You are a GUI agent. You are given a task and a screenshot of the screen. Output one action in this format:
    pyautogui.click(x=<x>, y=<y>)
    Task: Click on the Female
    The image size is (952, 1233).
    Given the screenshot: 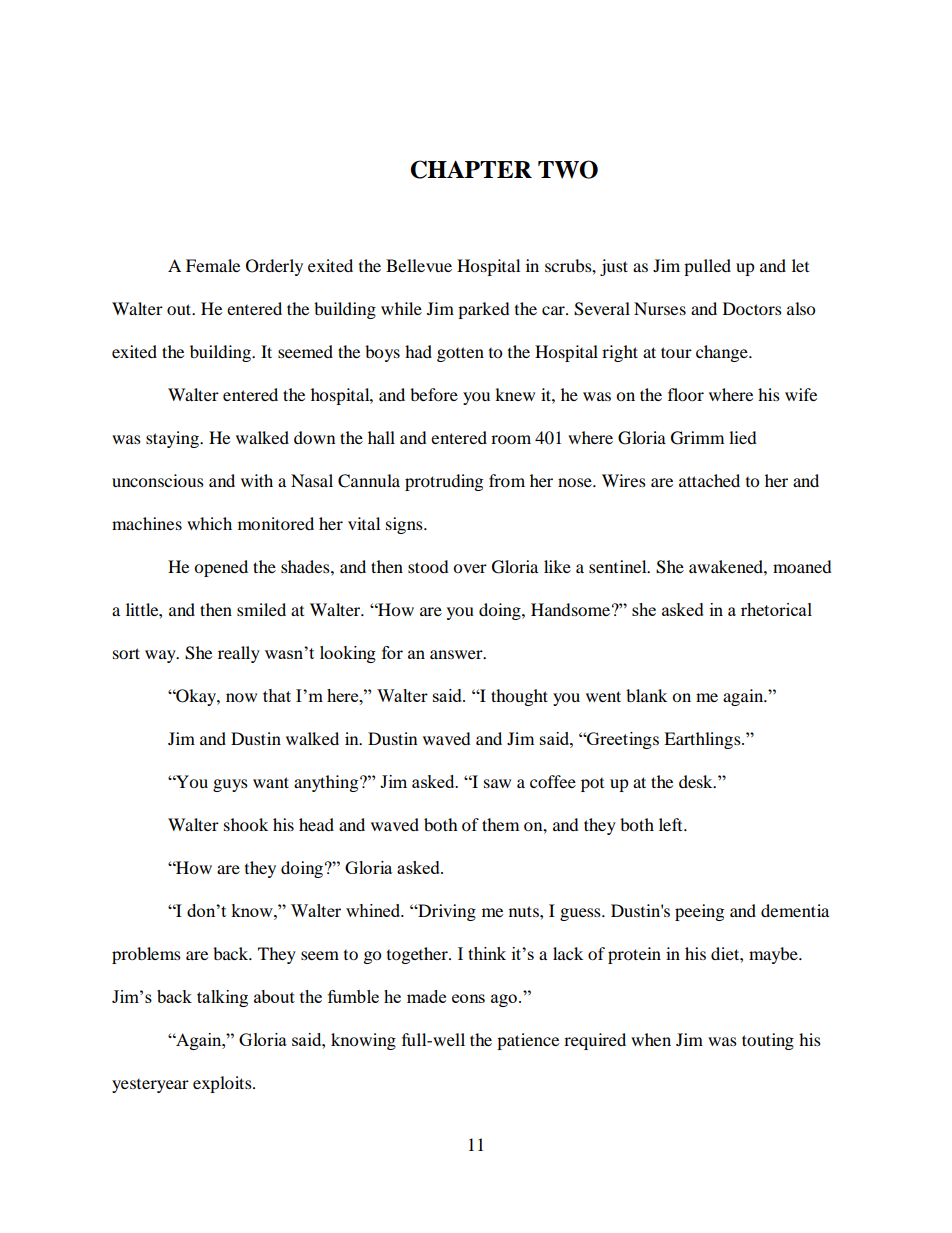 What is the action you would take?
    pyautogui.click(x=213, y=265)
